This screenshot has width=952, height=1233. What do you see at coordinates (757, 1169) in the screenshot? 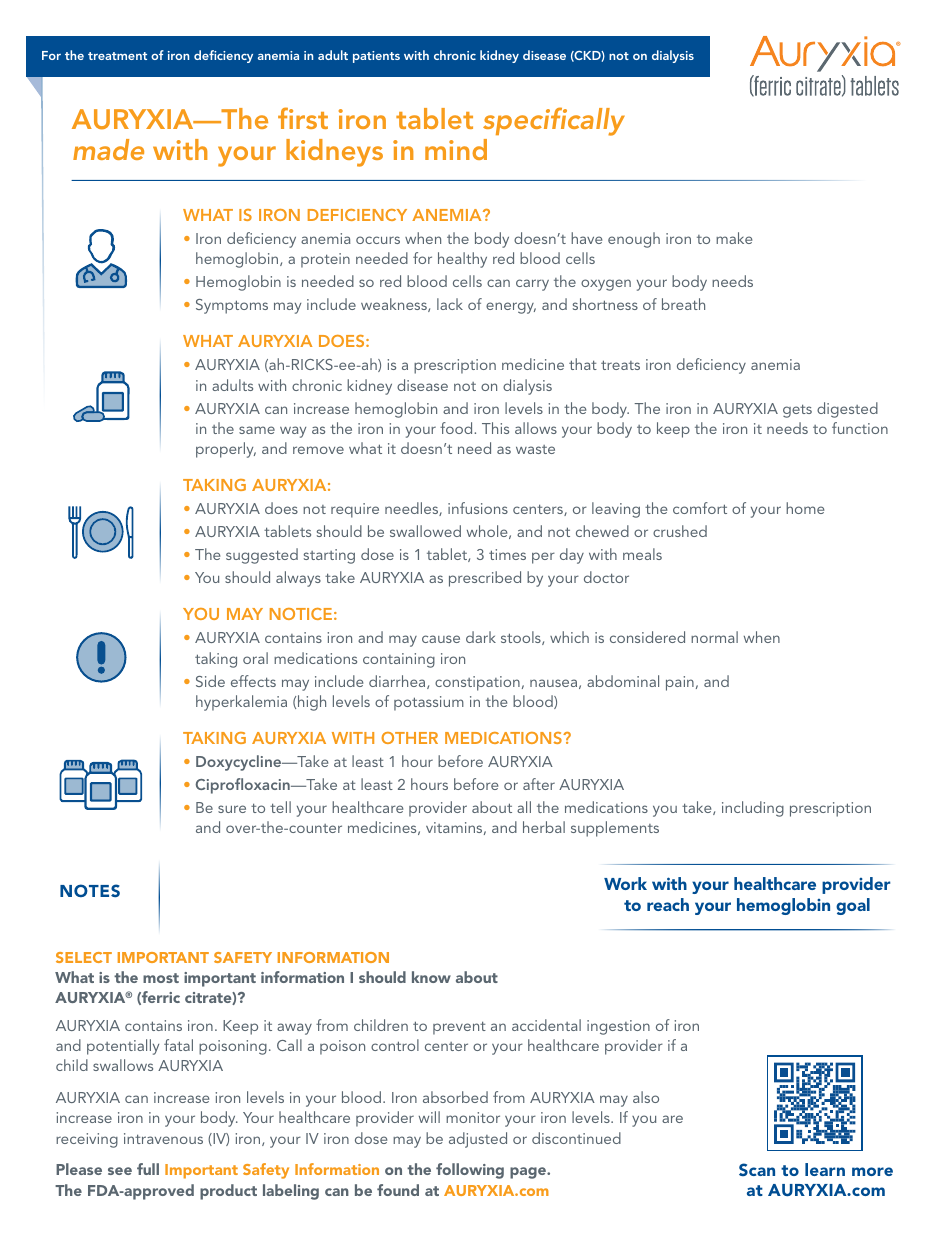
I see `Scan` at bounding box center [757, 1169].
